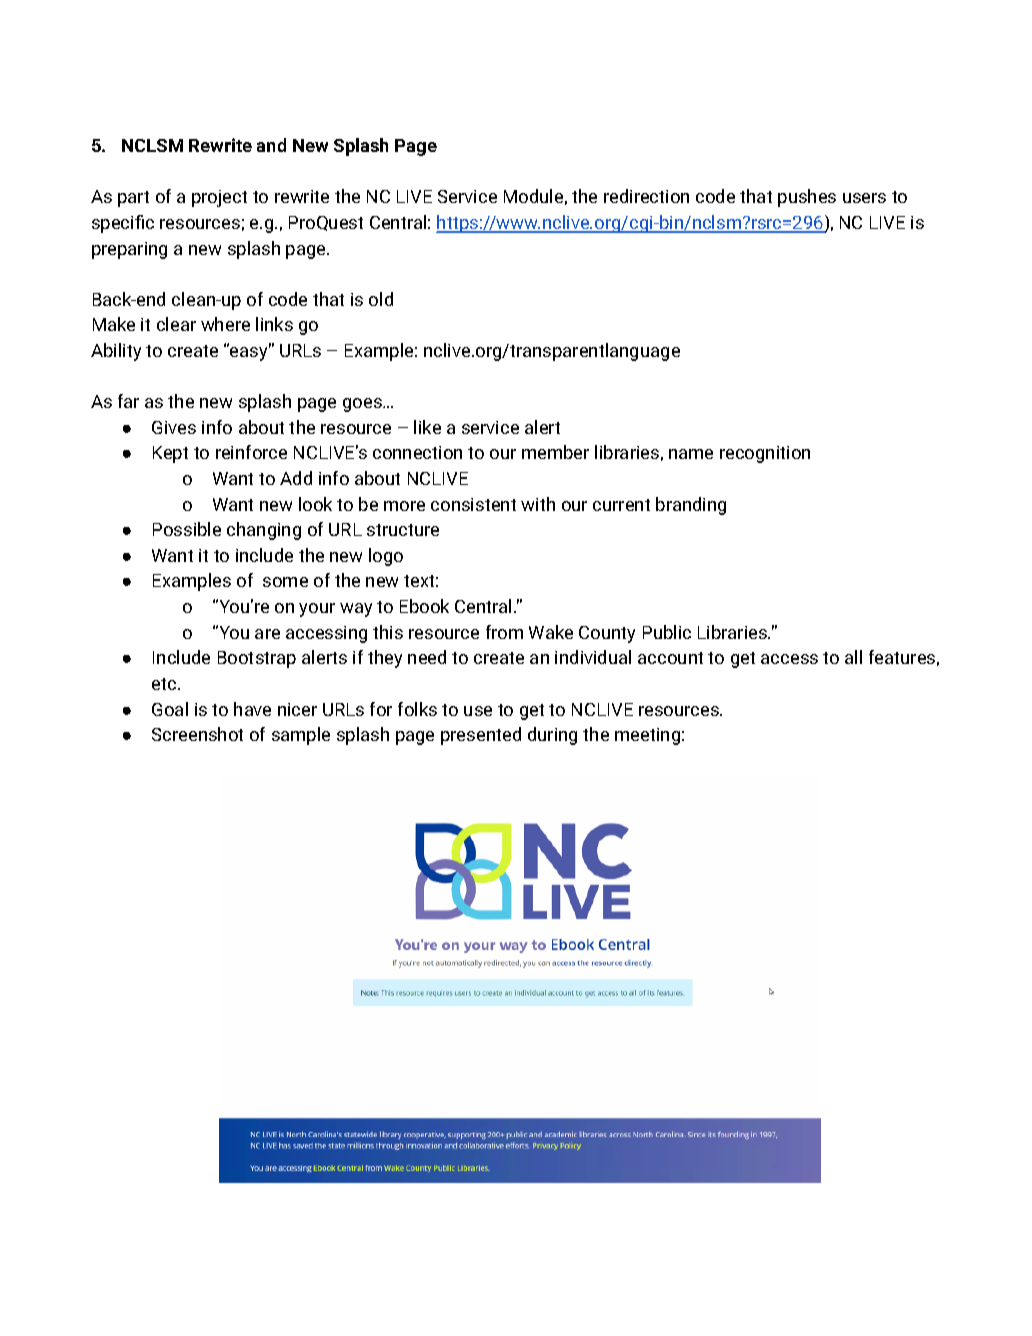 The height and width of the page is (1336, 1032). I want to click on where, so click(225, 324).
